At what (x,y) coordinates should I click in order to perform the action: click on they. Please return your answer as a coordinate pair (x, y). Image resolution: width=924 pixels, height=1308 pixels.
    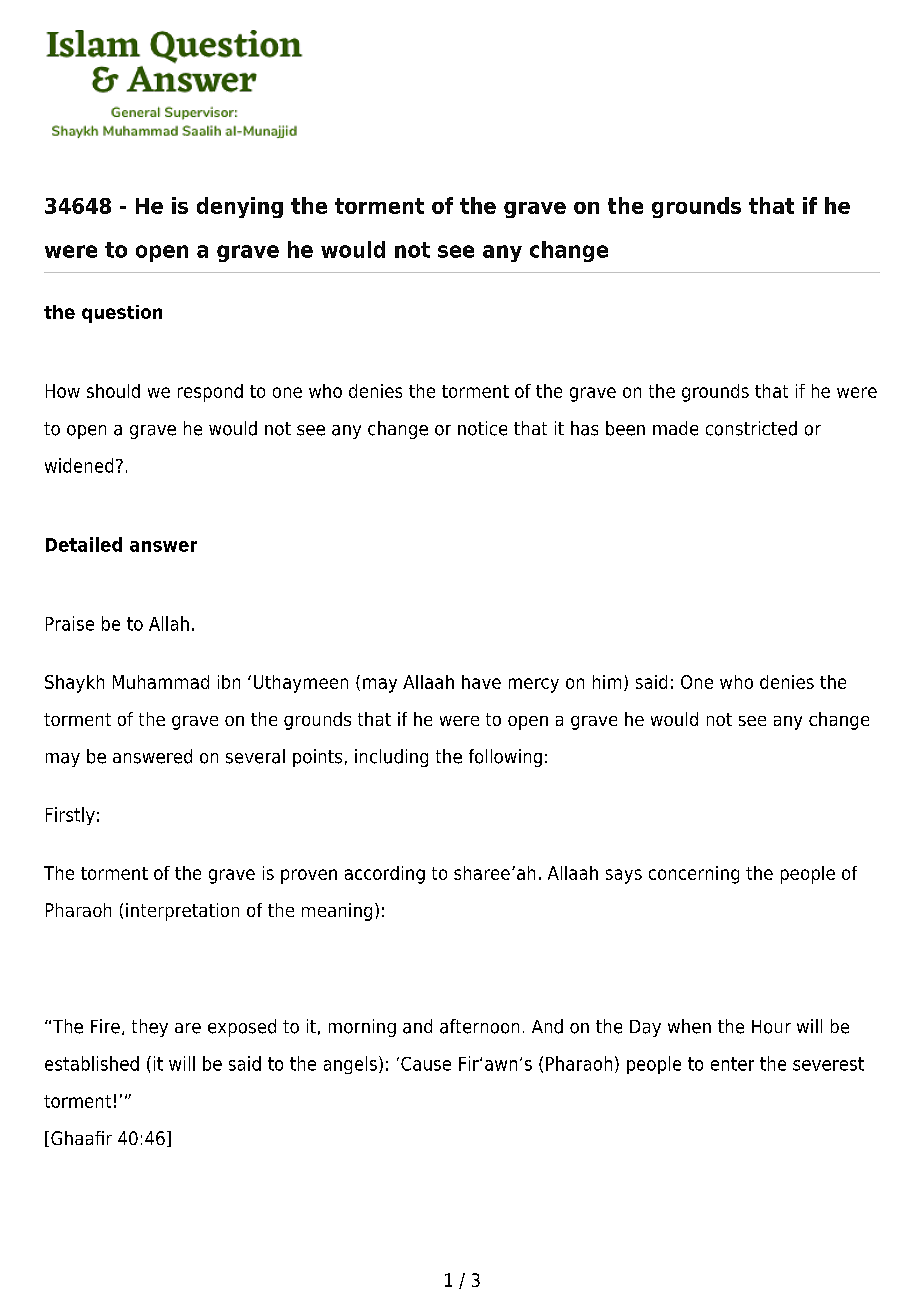
    Looking at the image, I should click on (150, 1028).
